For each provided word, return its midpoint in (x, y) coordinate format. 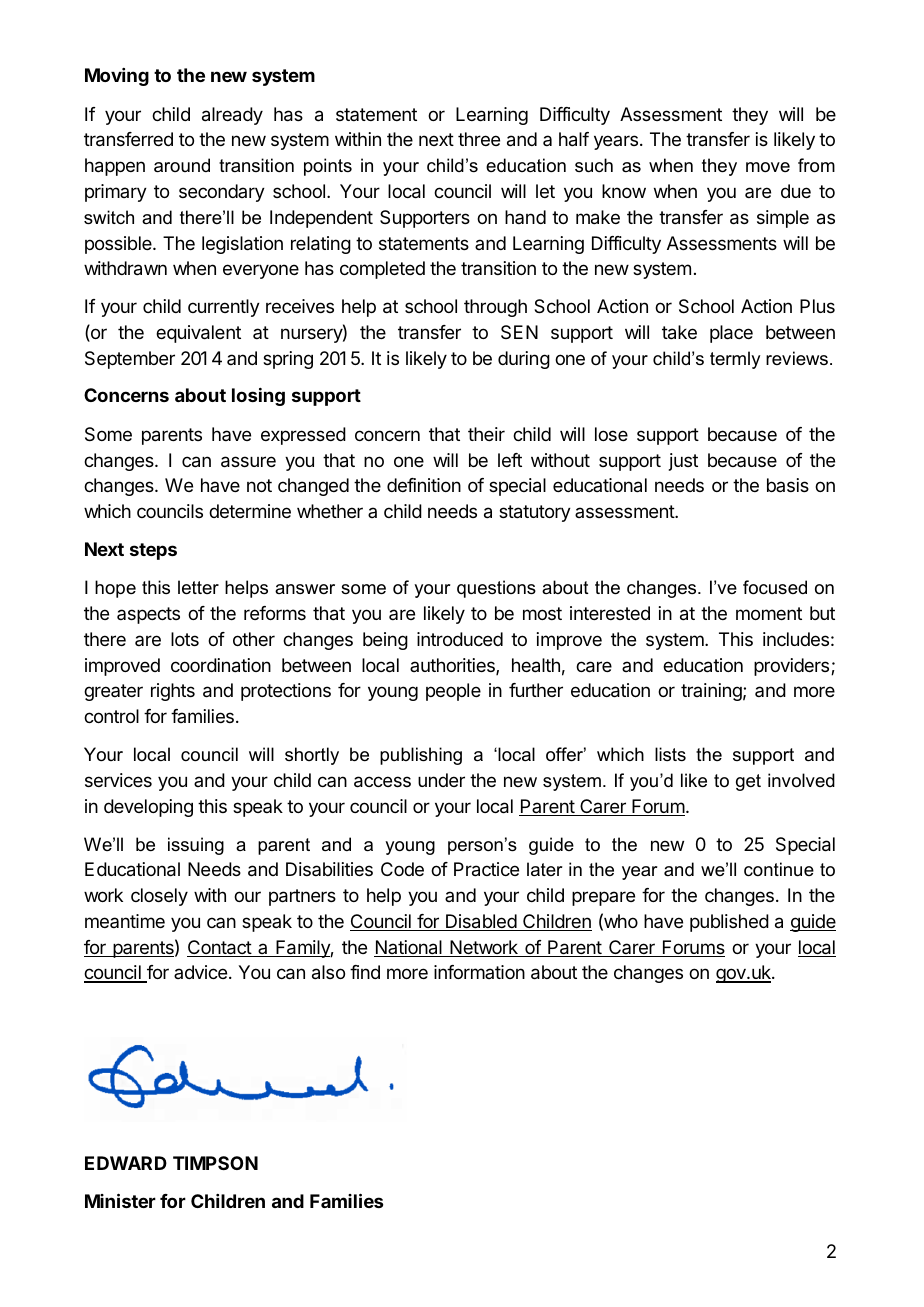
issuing (196, 846)
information (479, 972)
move (768, 167)
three (479, 139)
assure (248, 462)
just (683, 462)
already (232, 116)
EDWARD (126, 1163)
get (748, 782)
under (441, 780)
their (486, 434)
